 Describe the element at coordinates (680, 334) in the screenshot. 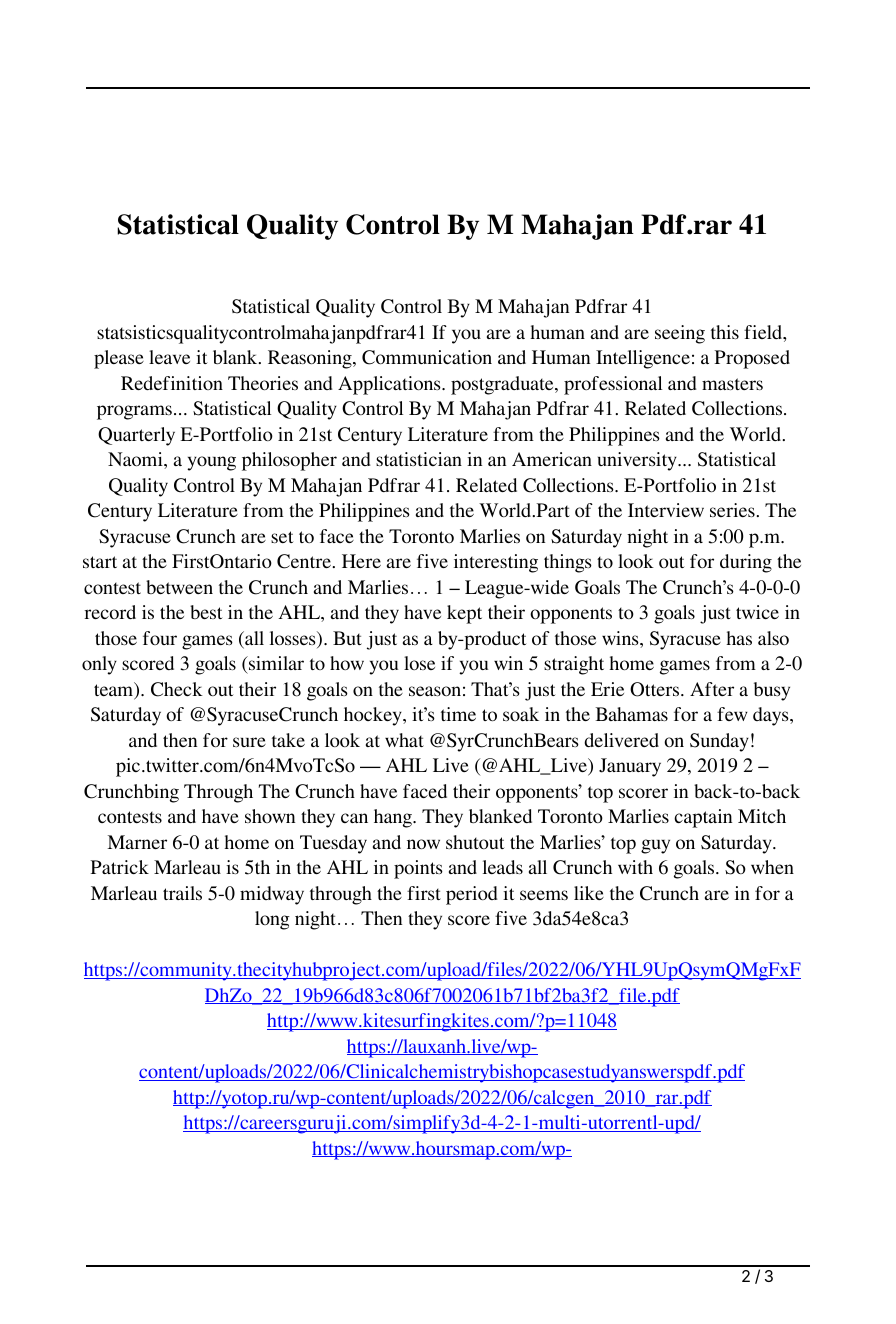

I see `seeing` at that location.
